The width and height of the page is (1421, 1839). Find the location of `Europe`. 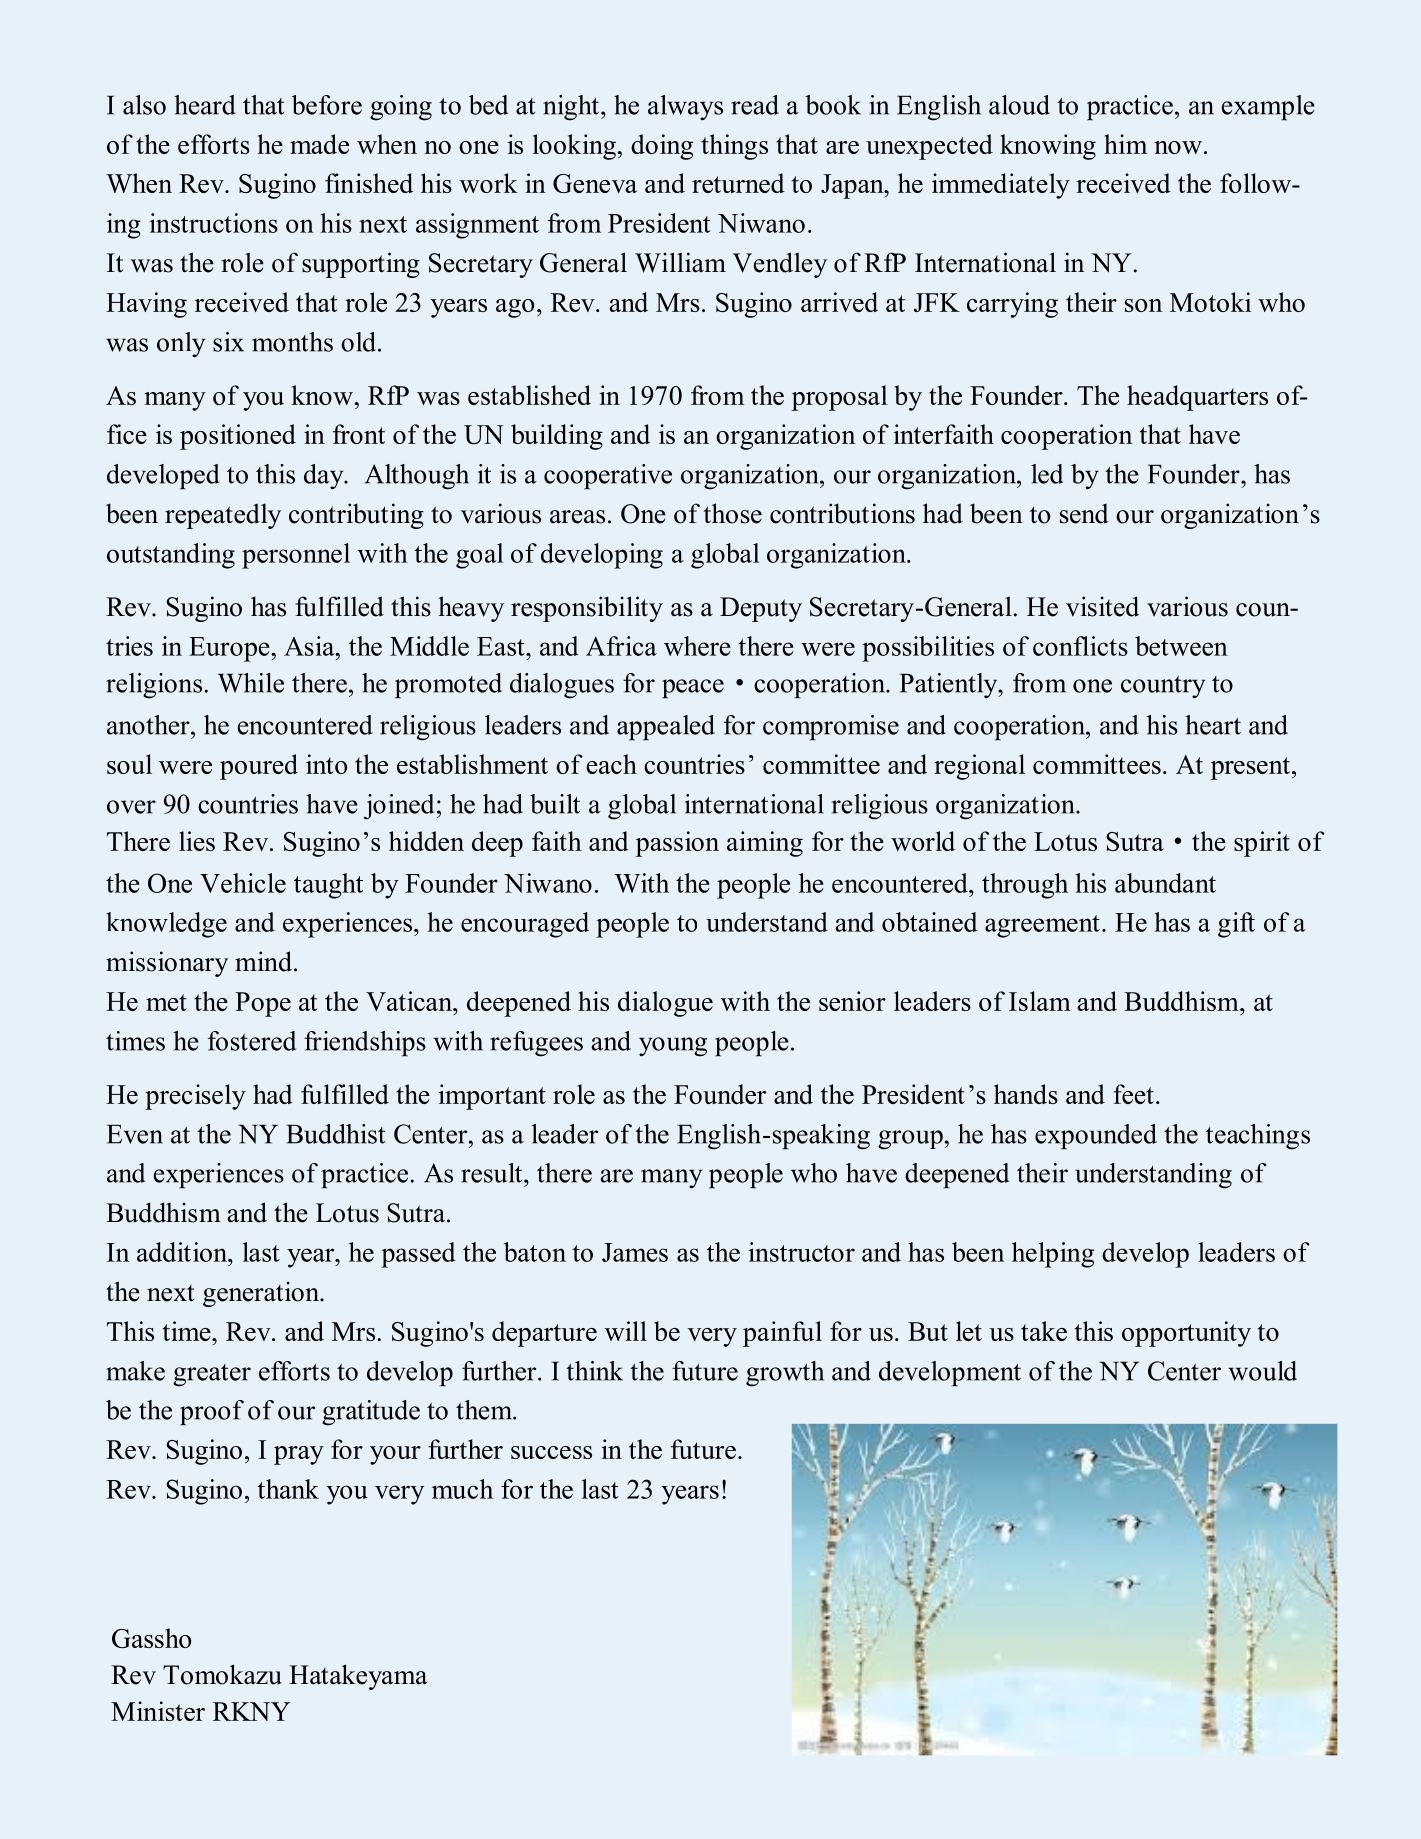

Europe is located at coordinates (230, 649).
